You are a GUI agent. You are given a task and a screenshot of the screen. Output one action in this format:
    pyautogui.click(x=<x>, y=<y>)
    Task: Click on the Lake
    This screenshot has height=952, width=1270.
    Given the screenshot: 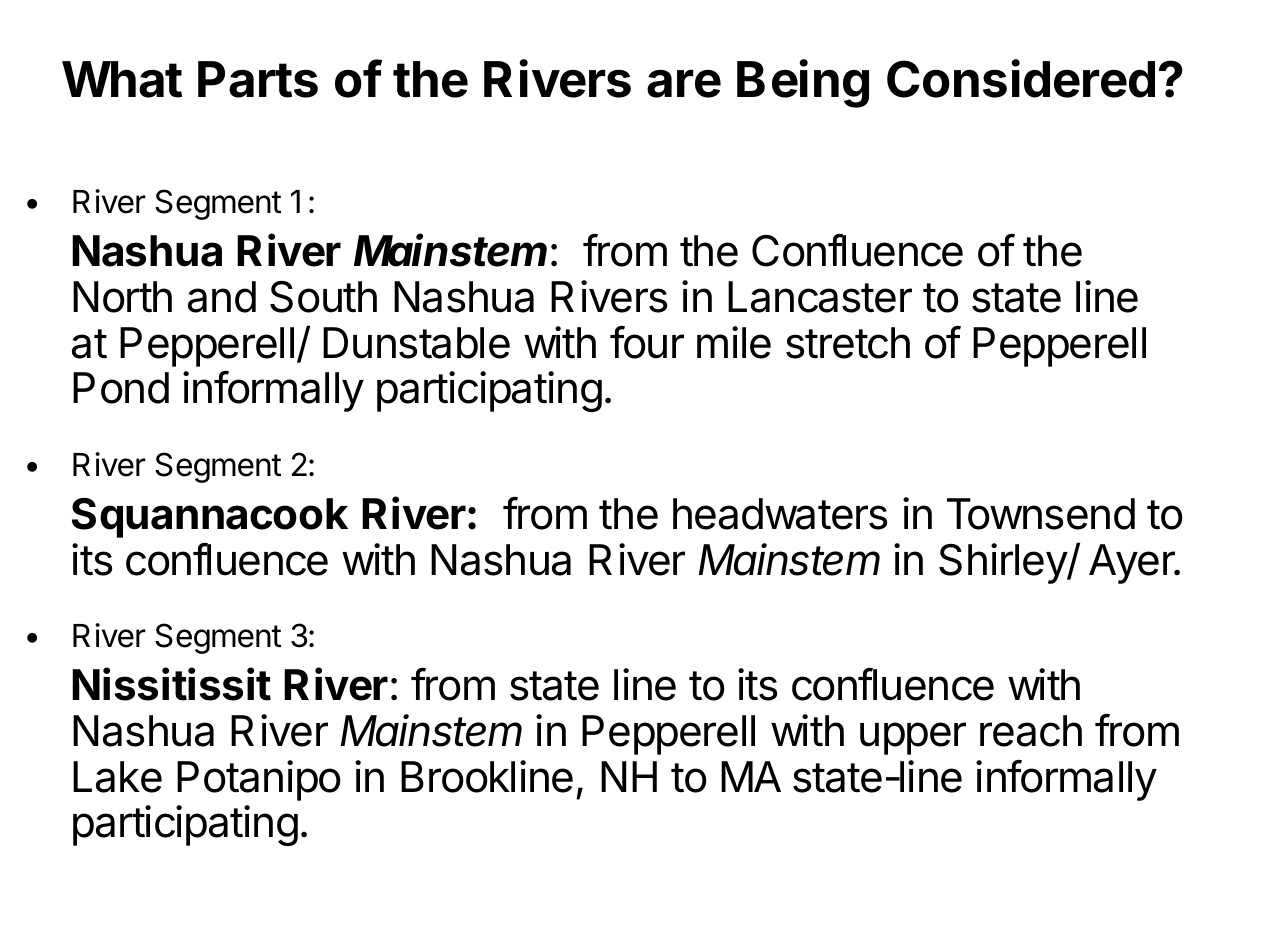 What is the action you would take?
    pyautogui.click(x=117, y=777)
